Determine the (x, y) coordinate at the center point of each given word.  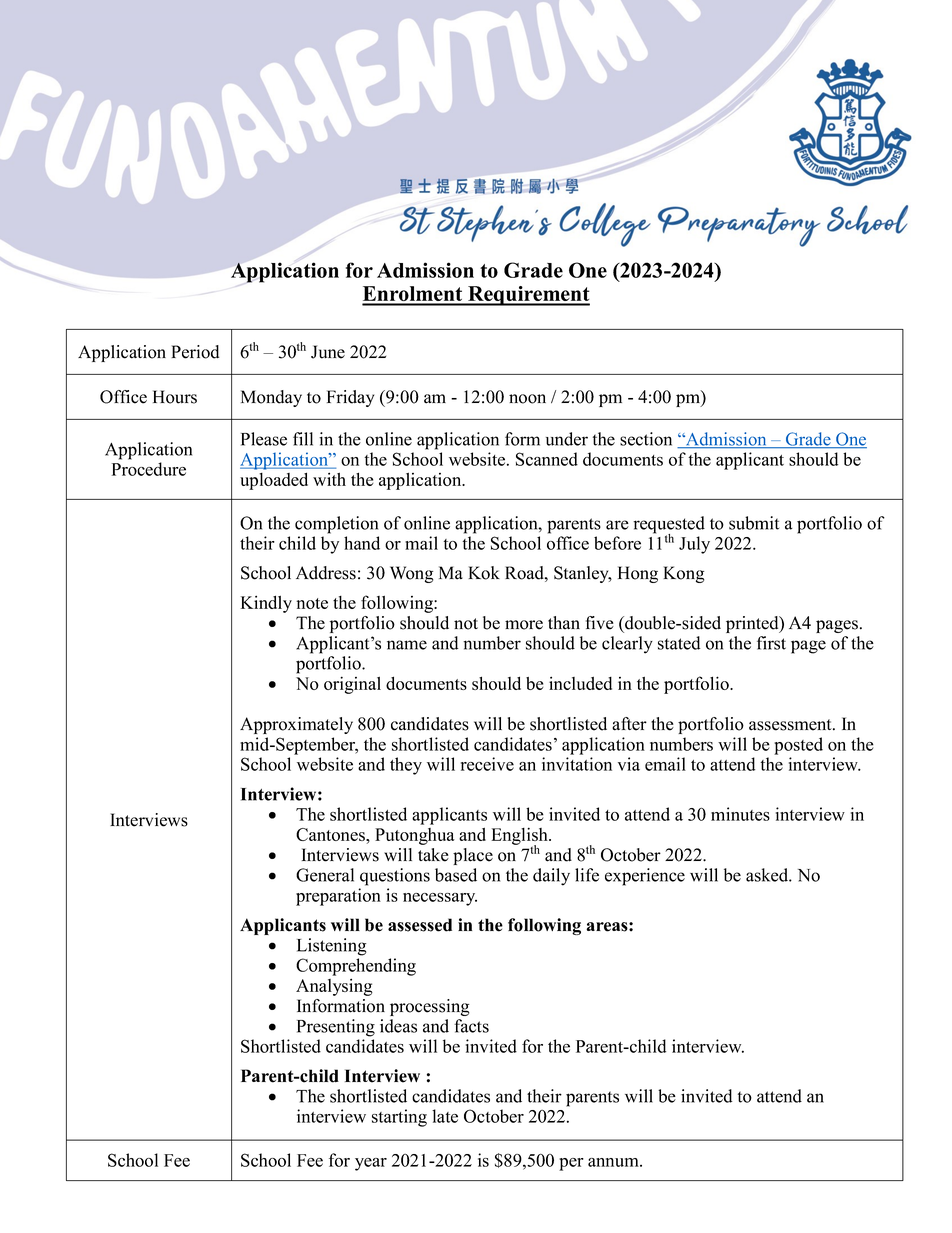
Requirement (528, 296)
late (445, 1116)
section (646, 439)
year (371, 1164)
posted (798, 746)
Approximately (296, 725)
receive (487, 764)
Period (195, 352)
